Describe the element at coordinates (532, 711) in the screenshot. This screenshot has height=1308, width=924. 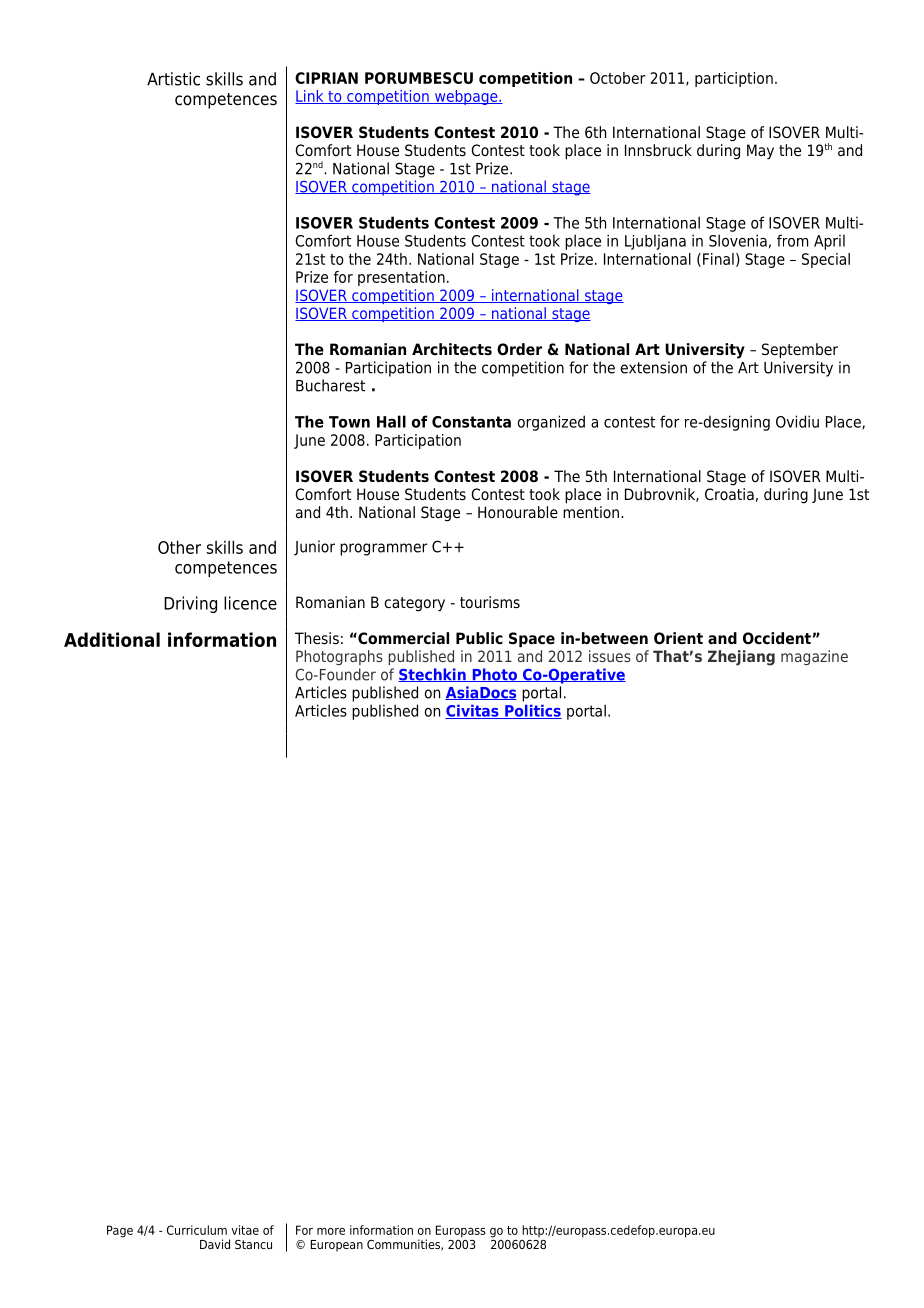
I see `Politics` at that location.
